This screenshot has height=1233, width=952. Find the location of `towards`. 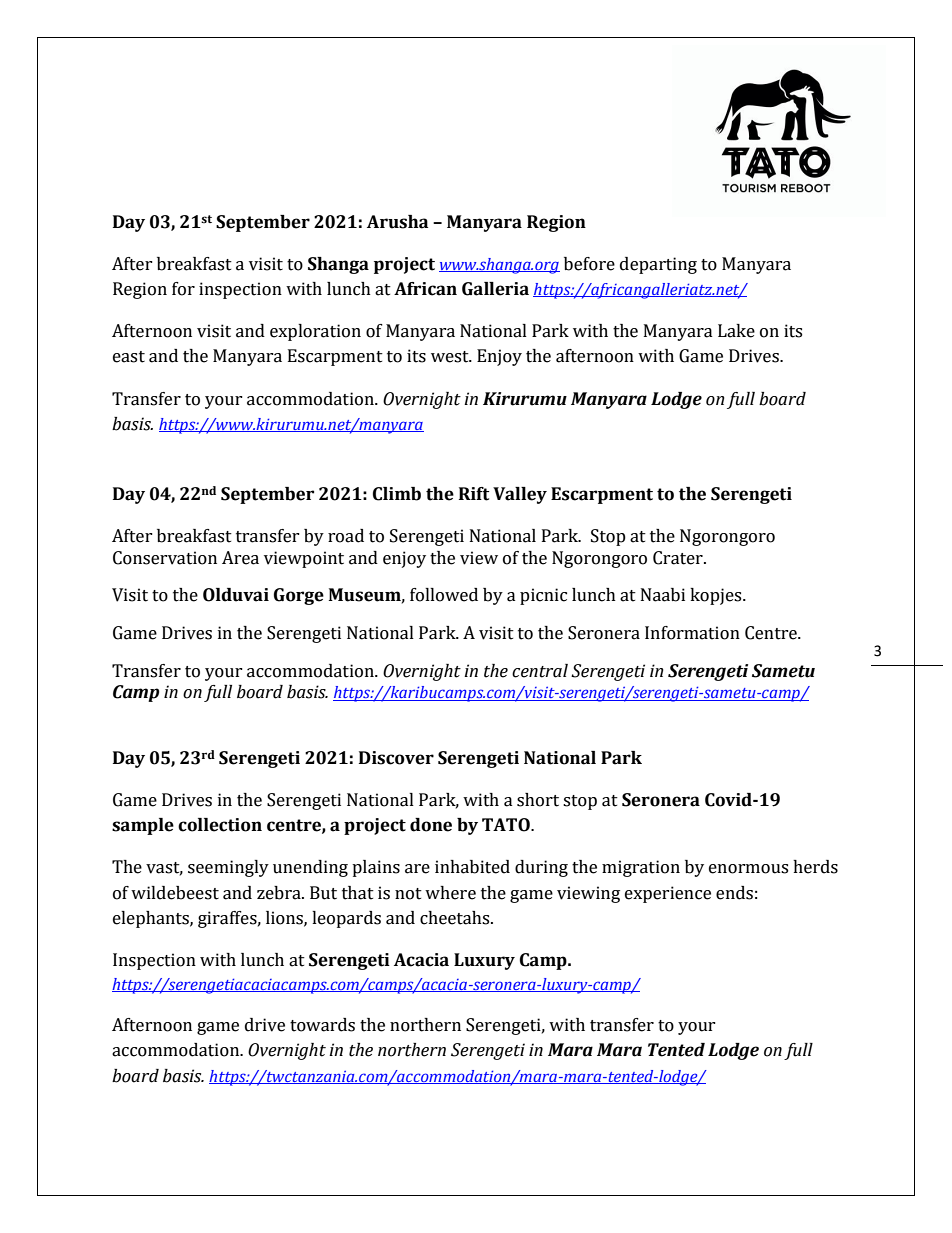

towards is located at coordinates (322, 1025).
